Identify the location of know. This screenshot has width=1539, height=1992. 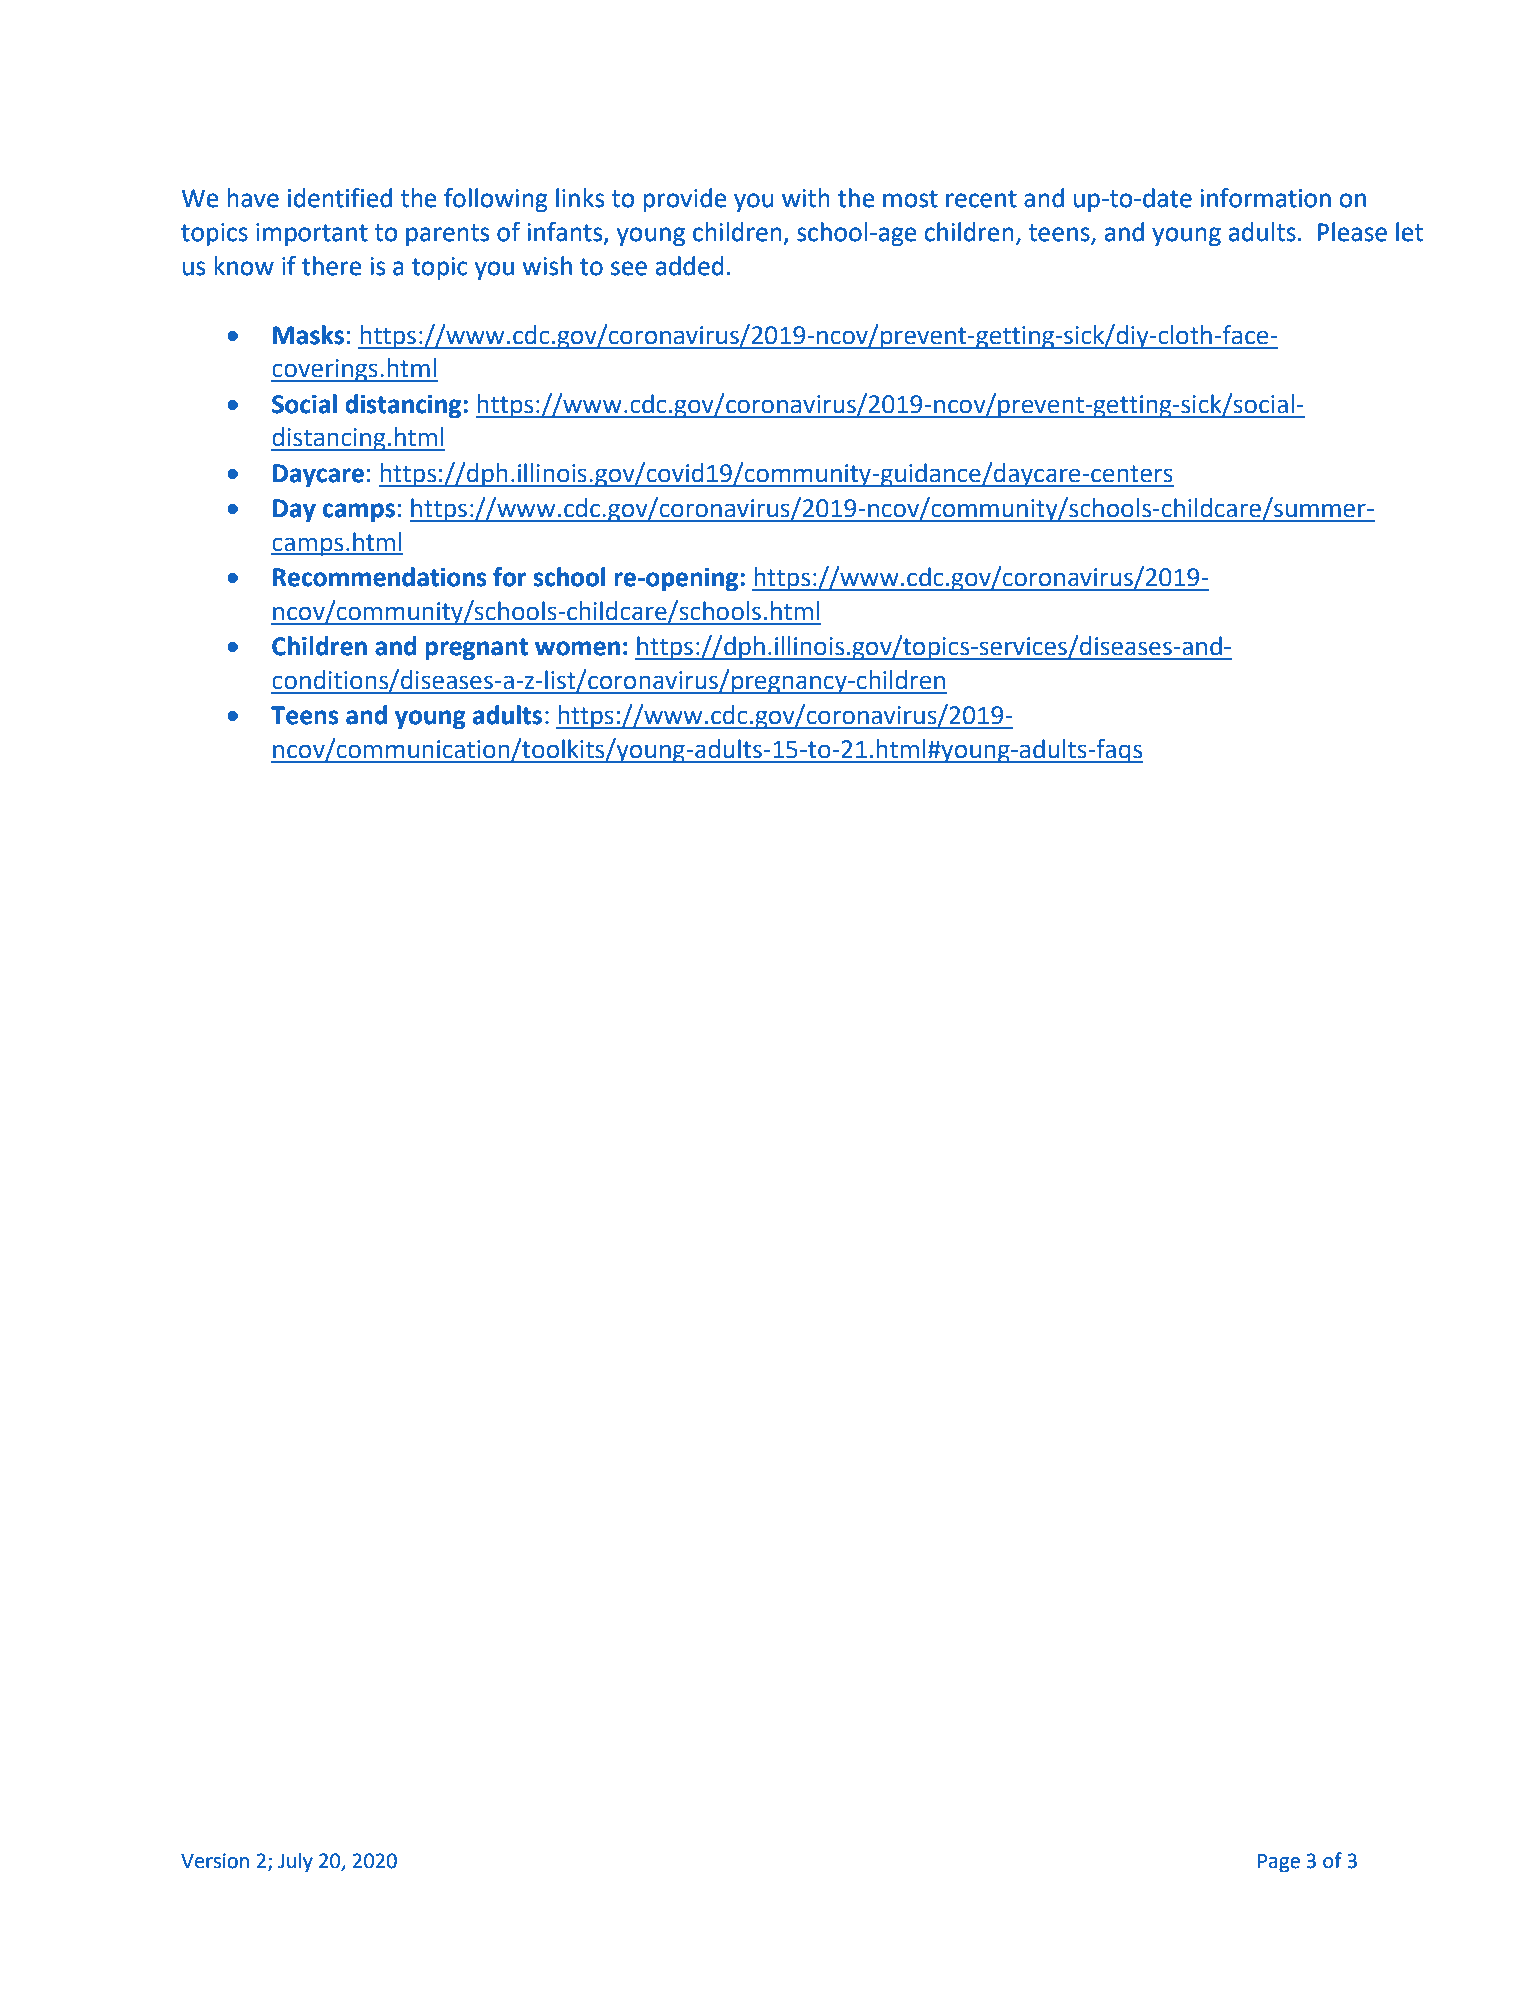
(244, 266).
